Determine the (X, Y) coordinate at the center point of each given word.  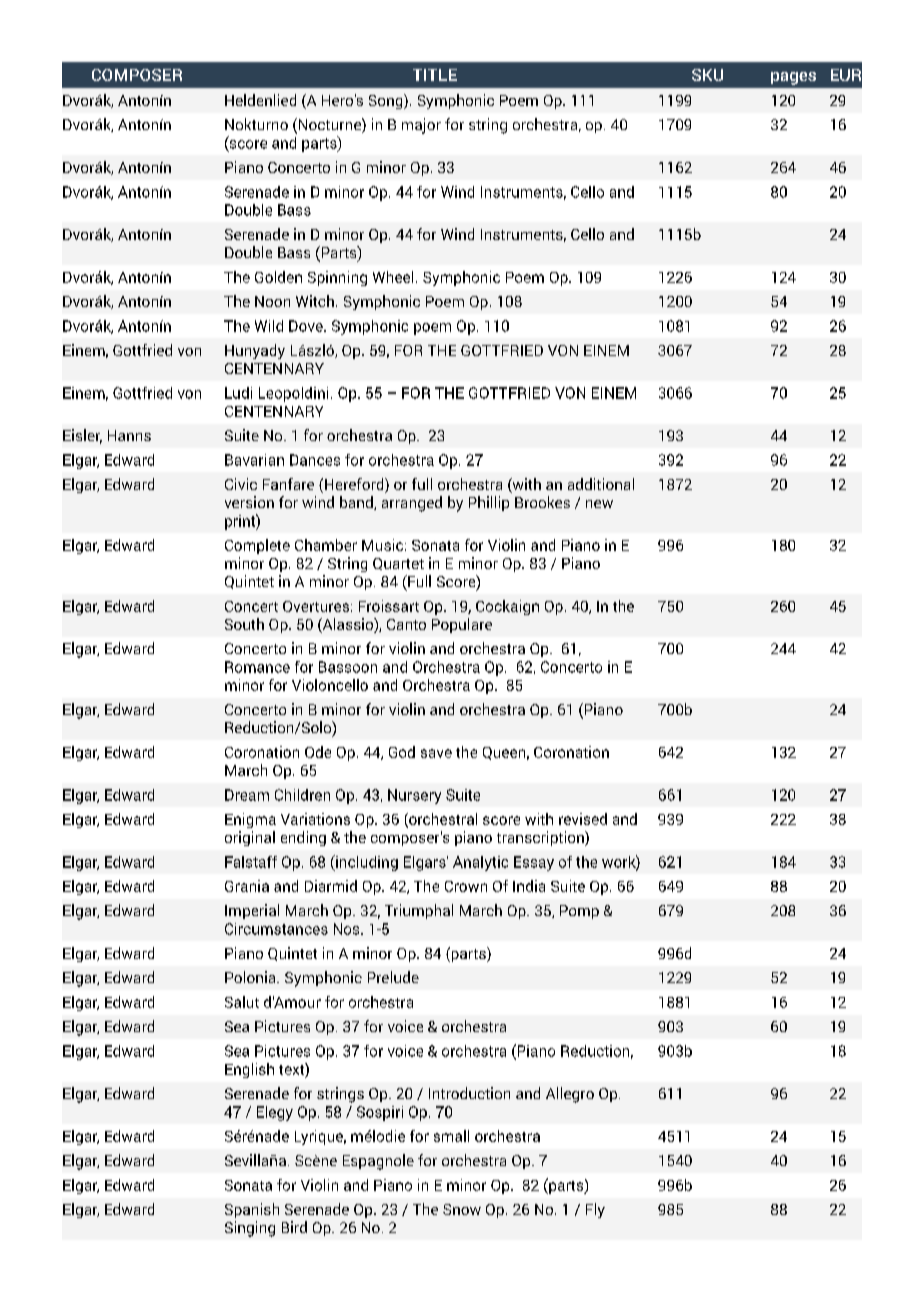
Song (387, 101)
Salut (242, 1002)
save (436, 753)
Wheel (393, 277)
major (421, 126)
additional (601, 484)
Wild (269, 326)
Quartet (398, 564)
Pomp (579, 912)
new (599, 504)
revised (583, 819)
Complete (257, 546)
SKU (707, 75)
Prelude (393, 977)
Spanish (252, 1210)
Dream (247, 795)
